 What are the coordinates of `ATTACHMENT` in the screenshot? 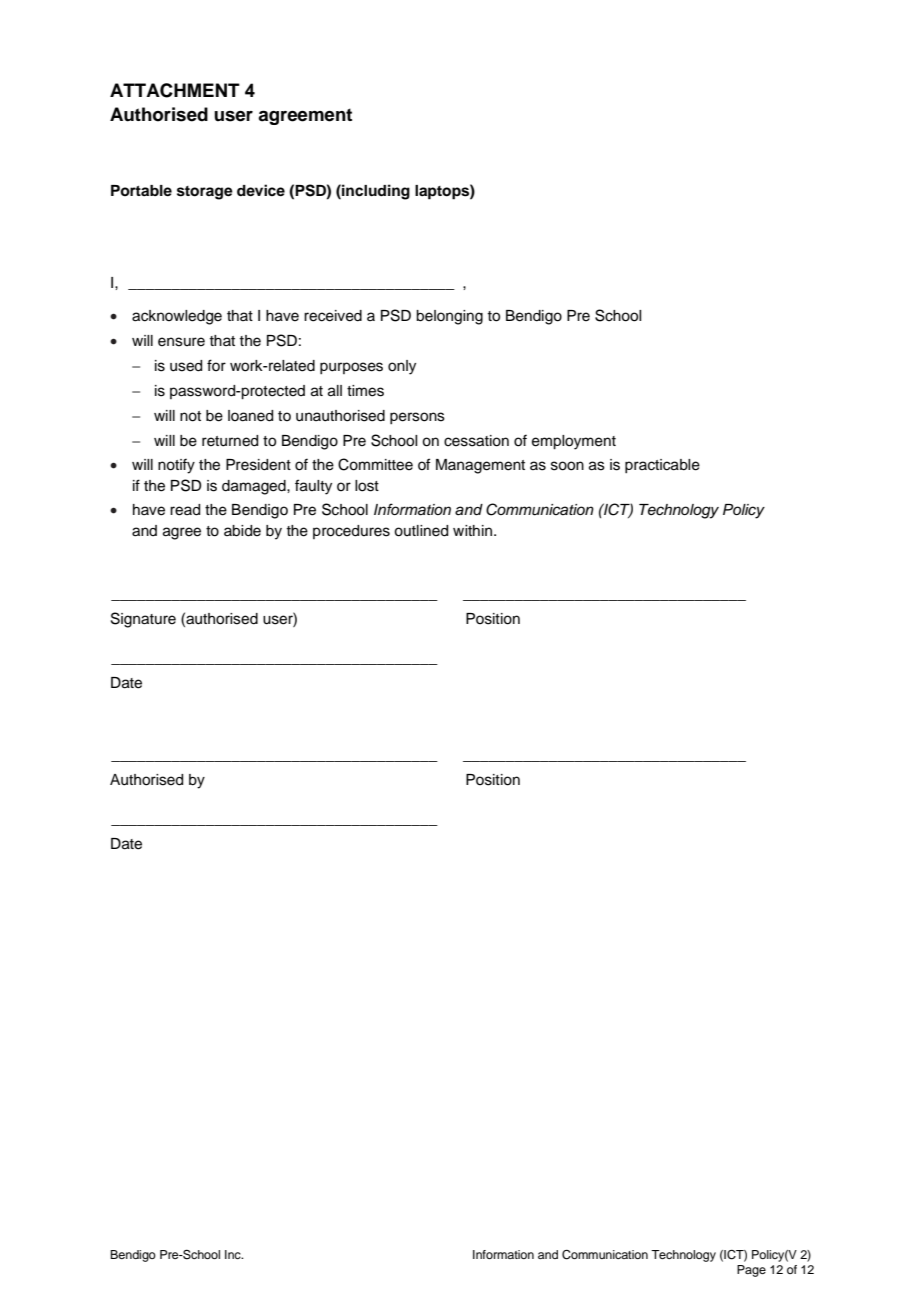 It's located at (175, 90).
